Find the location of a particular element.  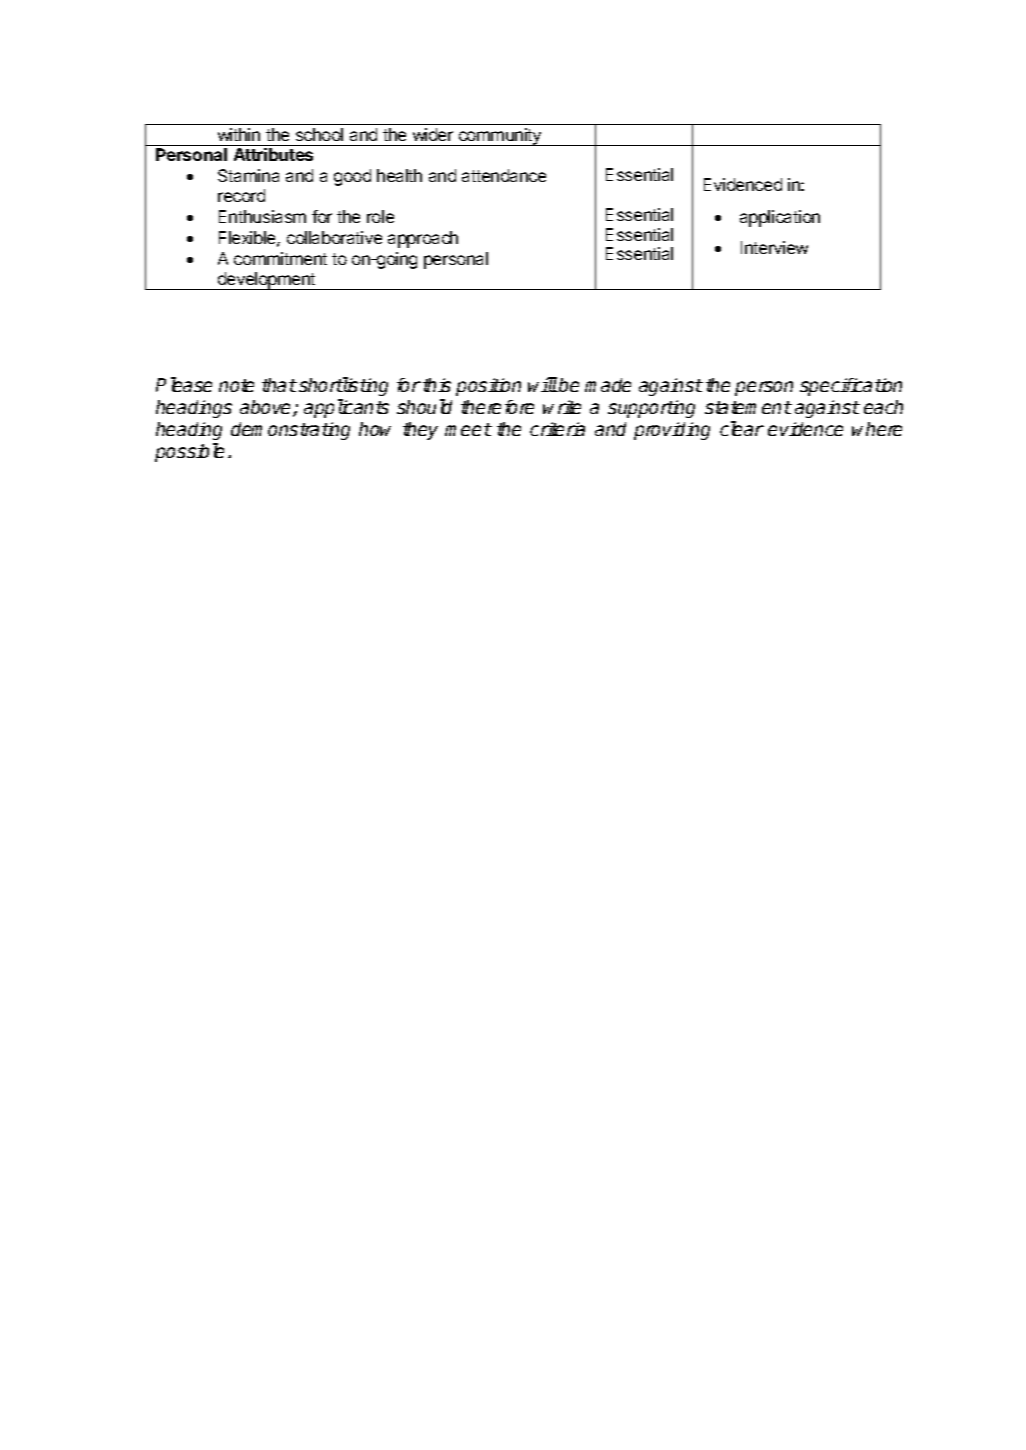

clear is located at coordinates (742, 428).
